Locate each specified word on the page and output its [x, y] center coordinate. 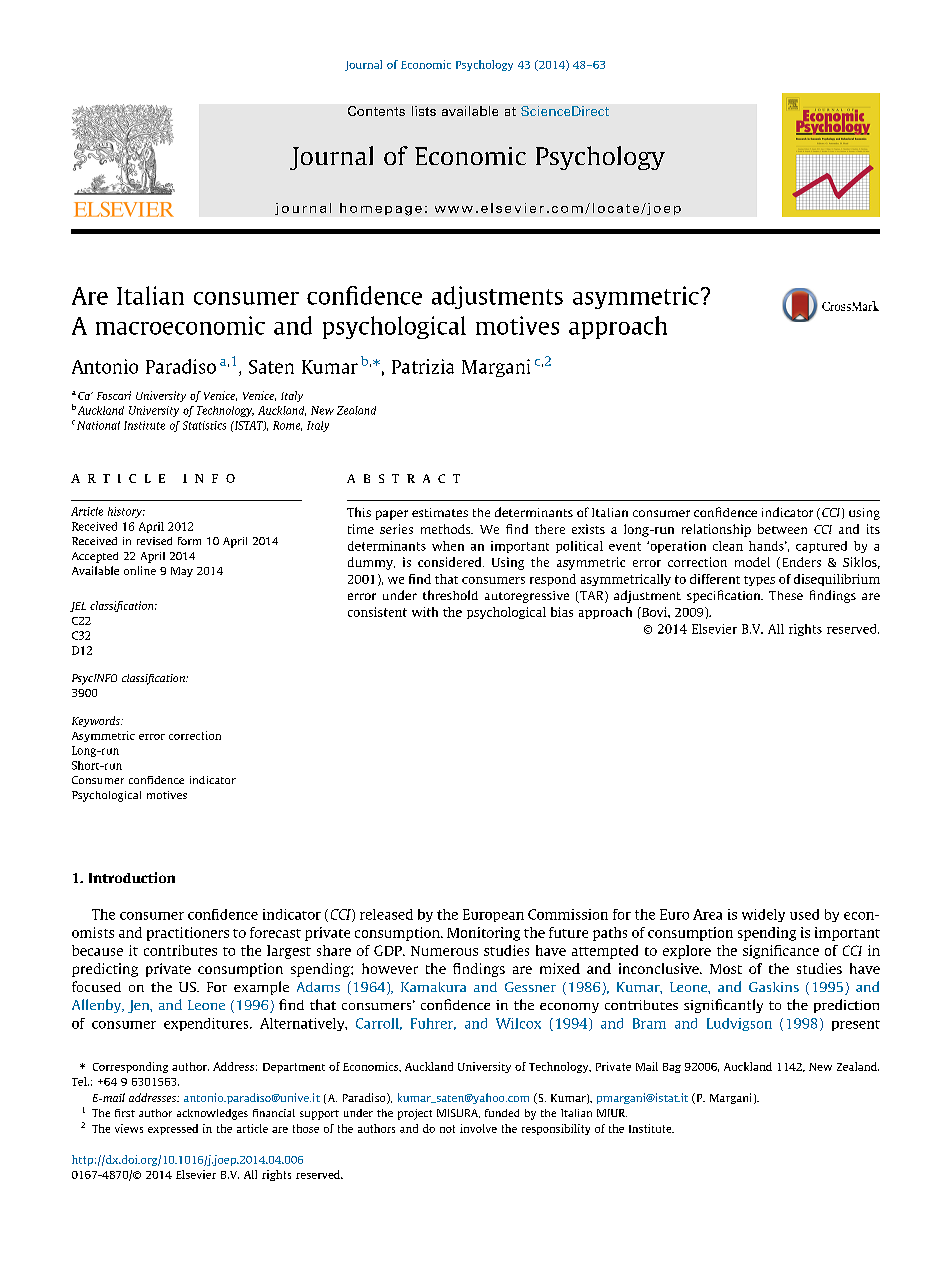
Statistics [204, 425]
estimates [440, 512]
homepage [381, 209]
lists [424, 111]
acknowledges [212, 1114]
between [782, 529]
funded [502, 1113]
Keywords [97, 721]
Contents [376, 111]
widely [763, 915]
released [386, 914]
